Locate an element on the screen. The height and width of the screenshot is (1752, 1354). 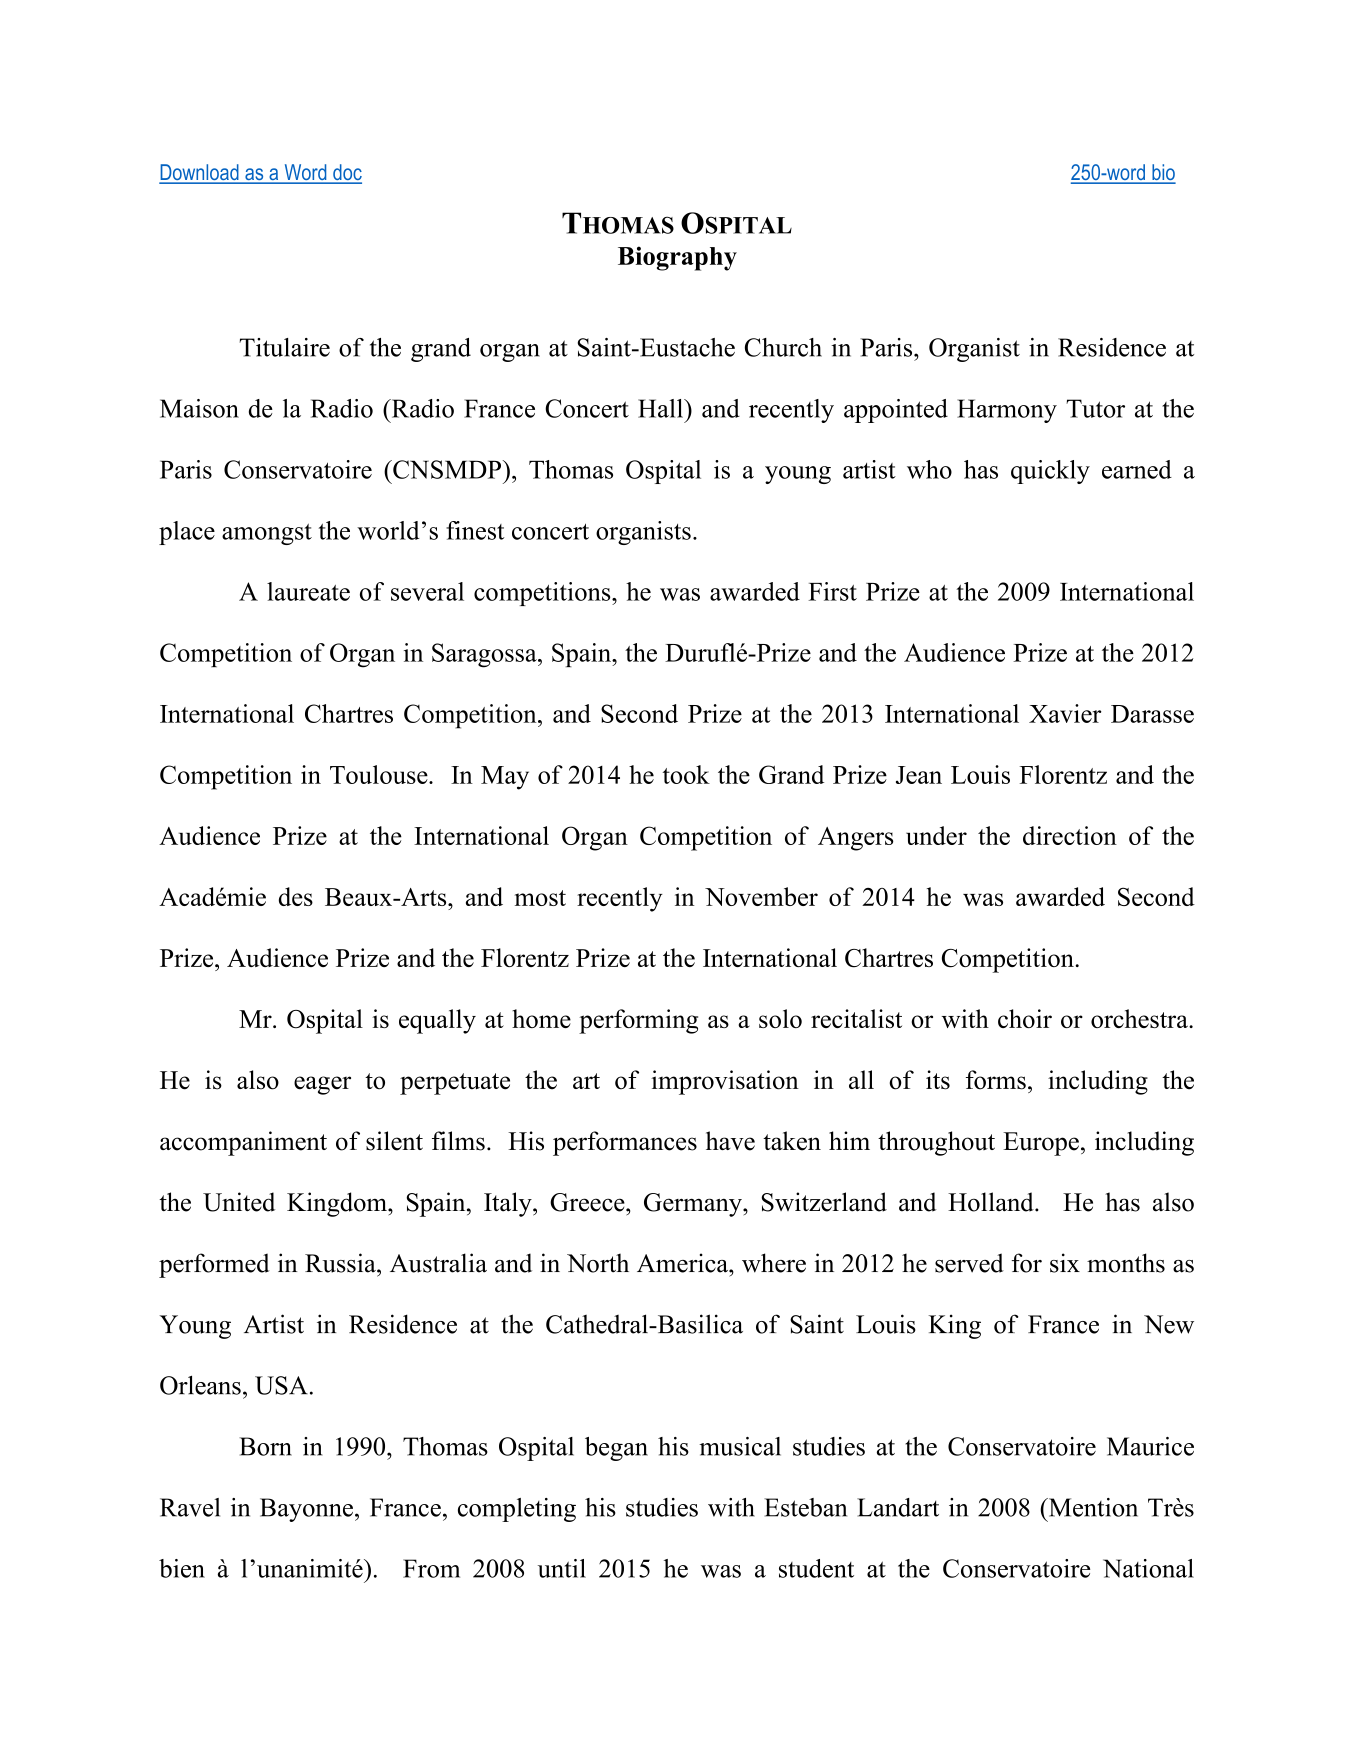
Tutor is located at coordinates (1095, 408).
